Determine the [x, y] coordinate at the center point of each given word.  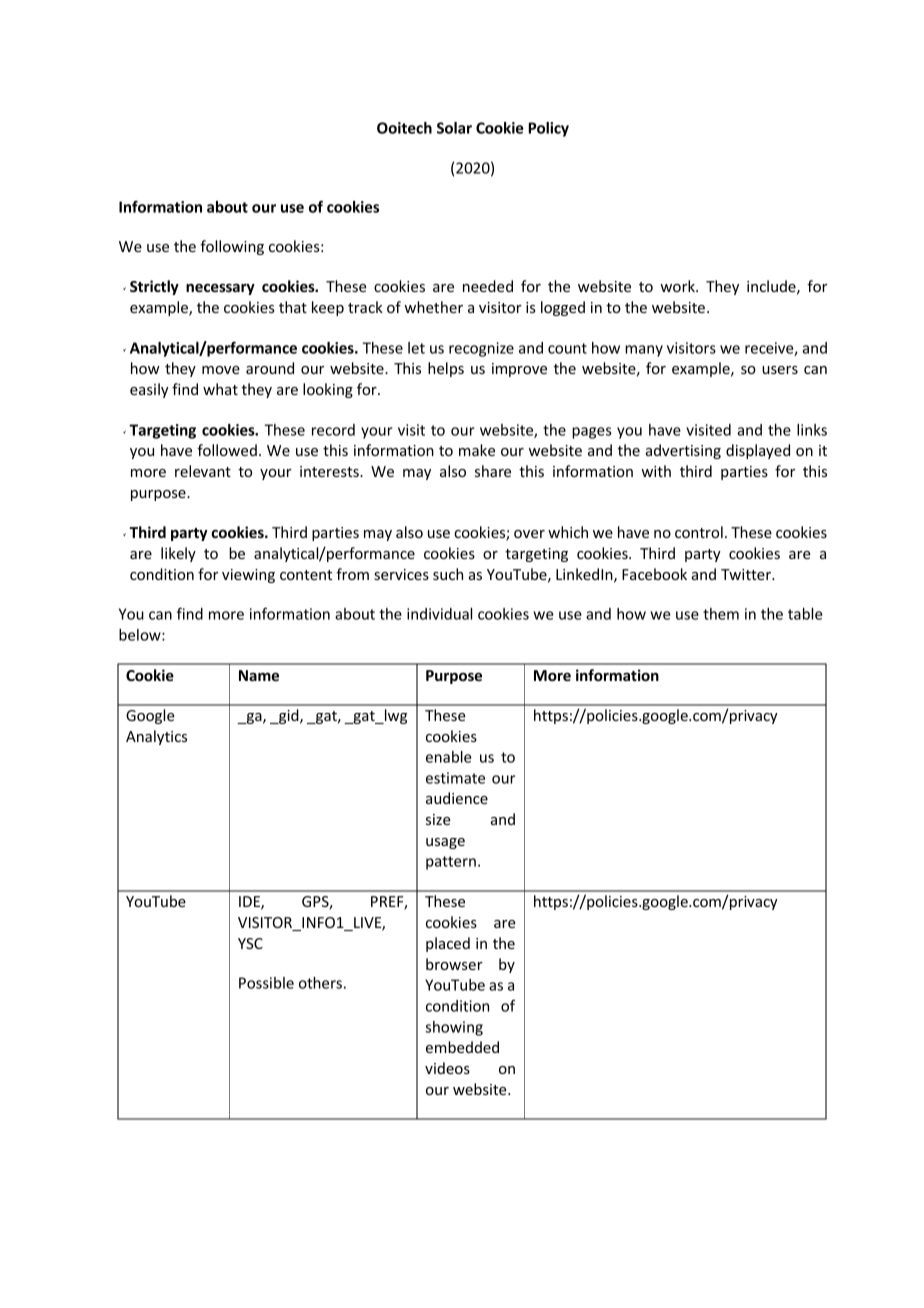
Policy [548, 129]
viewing [248, 576]
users [780, 370]
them [721, 614]
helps [446, 369]
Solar [454, 128]
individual [439, 614]
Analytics [156, 737]
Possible [266, 983]
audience [457, 798]
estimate [455, 778]
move [221, 370]
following [232, 247]
